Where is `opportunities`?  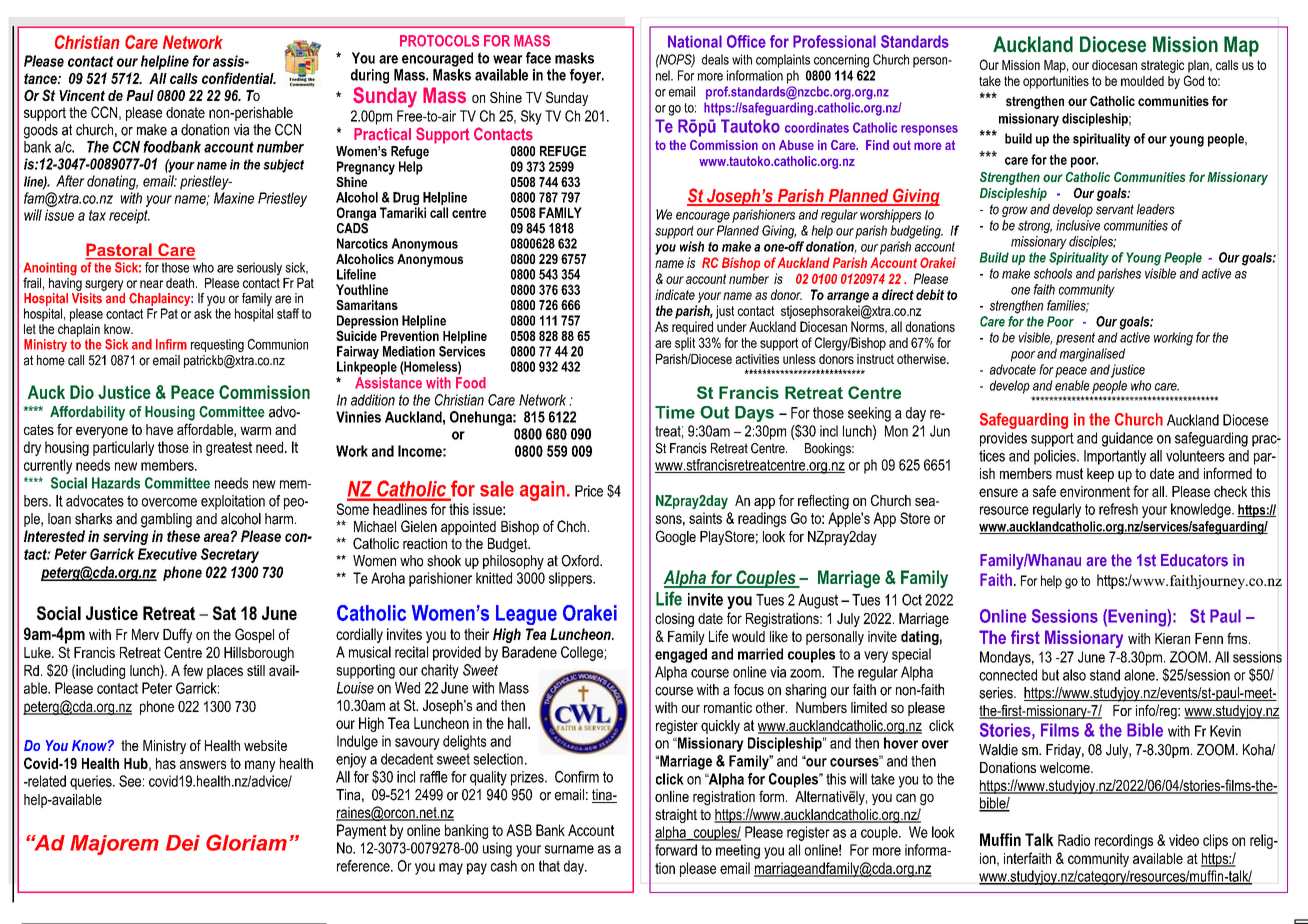 opportunities is located at coordinates (1056, 82).
